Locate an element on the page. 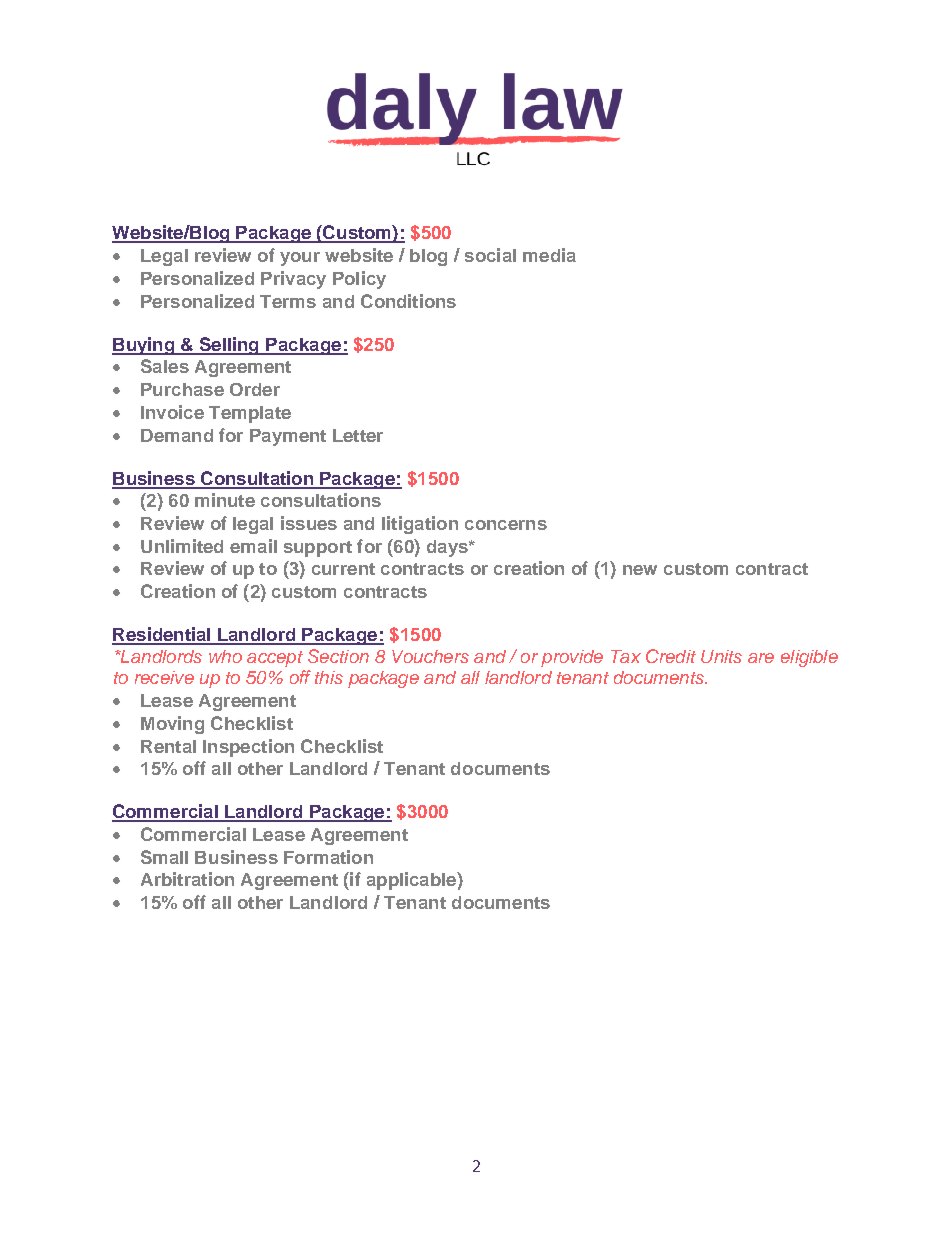 This image has height=1233, width=952. media is located at coordinates (549, 255).
